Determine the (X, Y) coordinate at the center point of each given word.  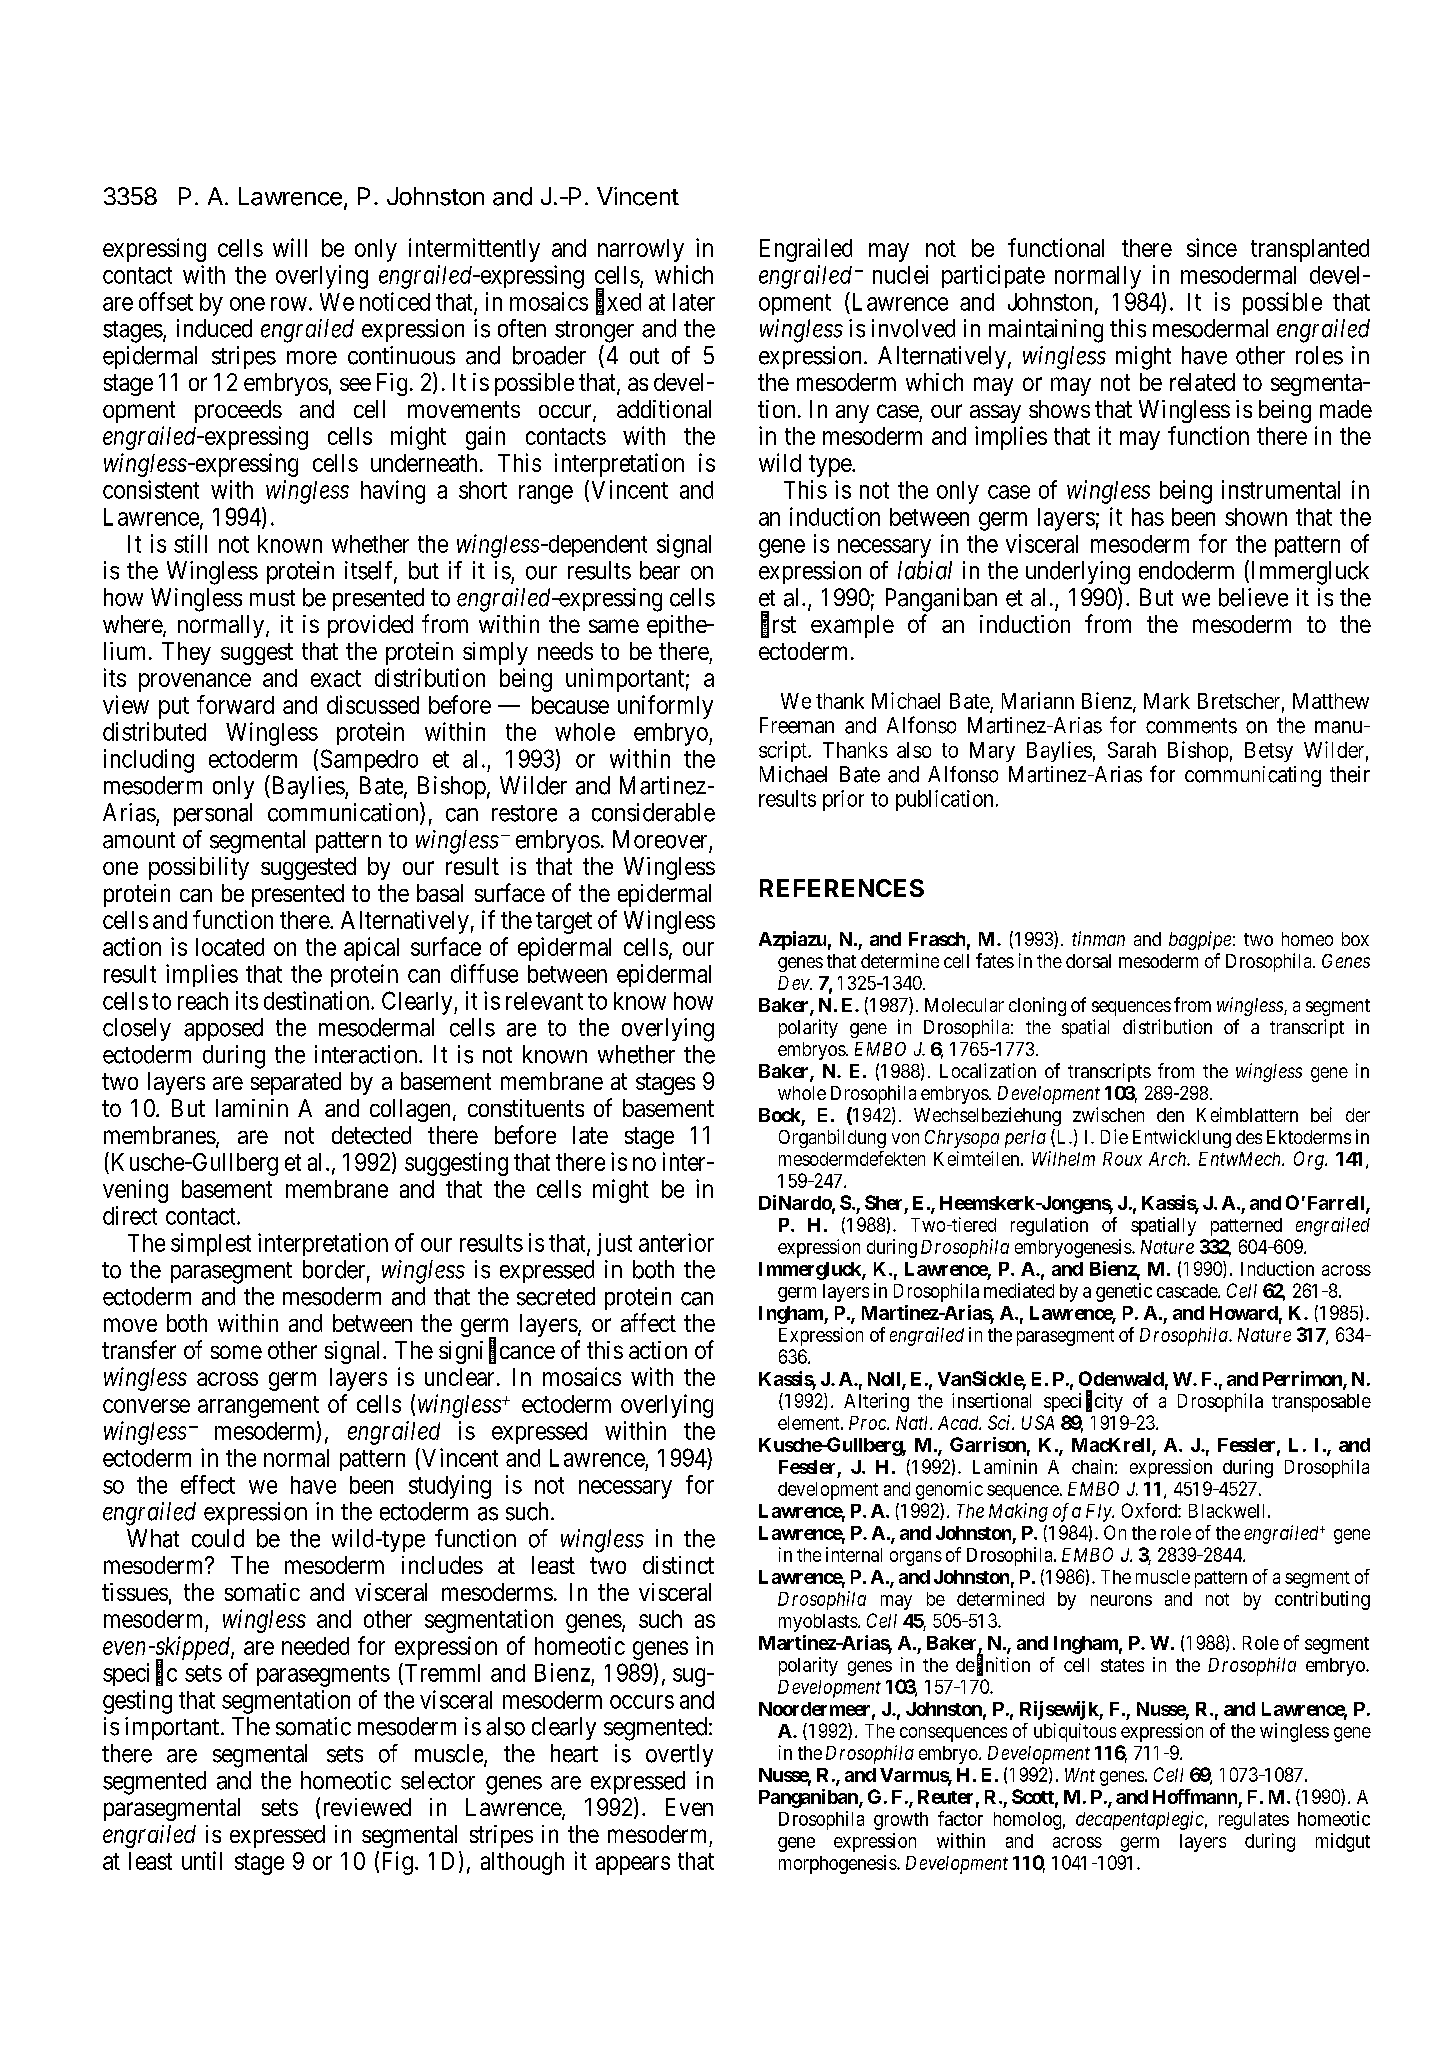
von (905, 1138)
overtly (679, 1755)
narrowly (641, 250)
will (290, 247)
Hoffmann (1195, 1796)
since (1212, 247)
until (202, 1860)
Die (1114, 1136)
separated (296, 1083)
